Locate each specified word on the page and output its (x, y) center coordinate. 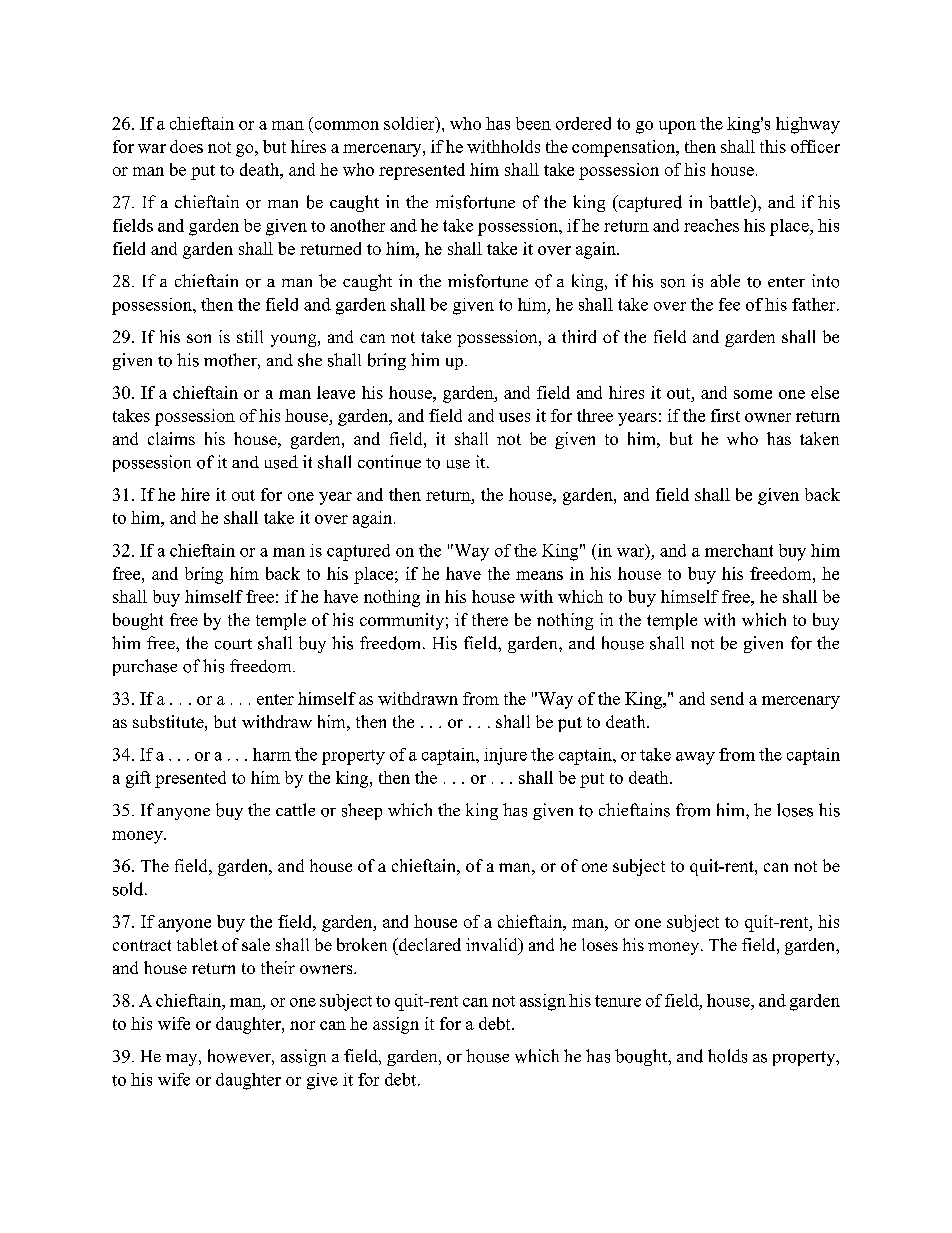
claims (171, 438)
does (186, 146)
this (773, 146)
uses (514, 417)
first (725, 415)
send (727, 698)
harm (272, 754)
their (278, 967)
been (533, 123)
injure (505, 756)
